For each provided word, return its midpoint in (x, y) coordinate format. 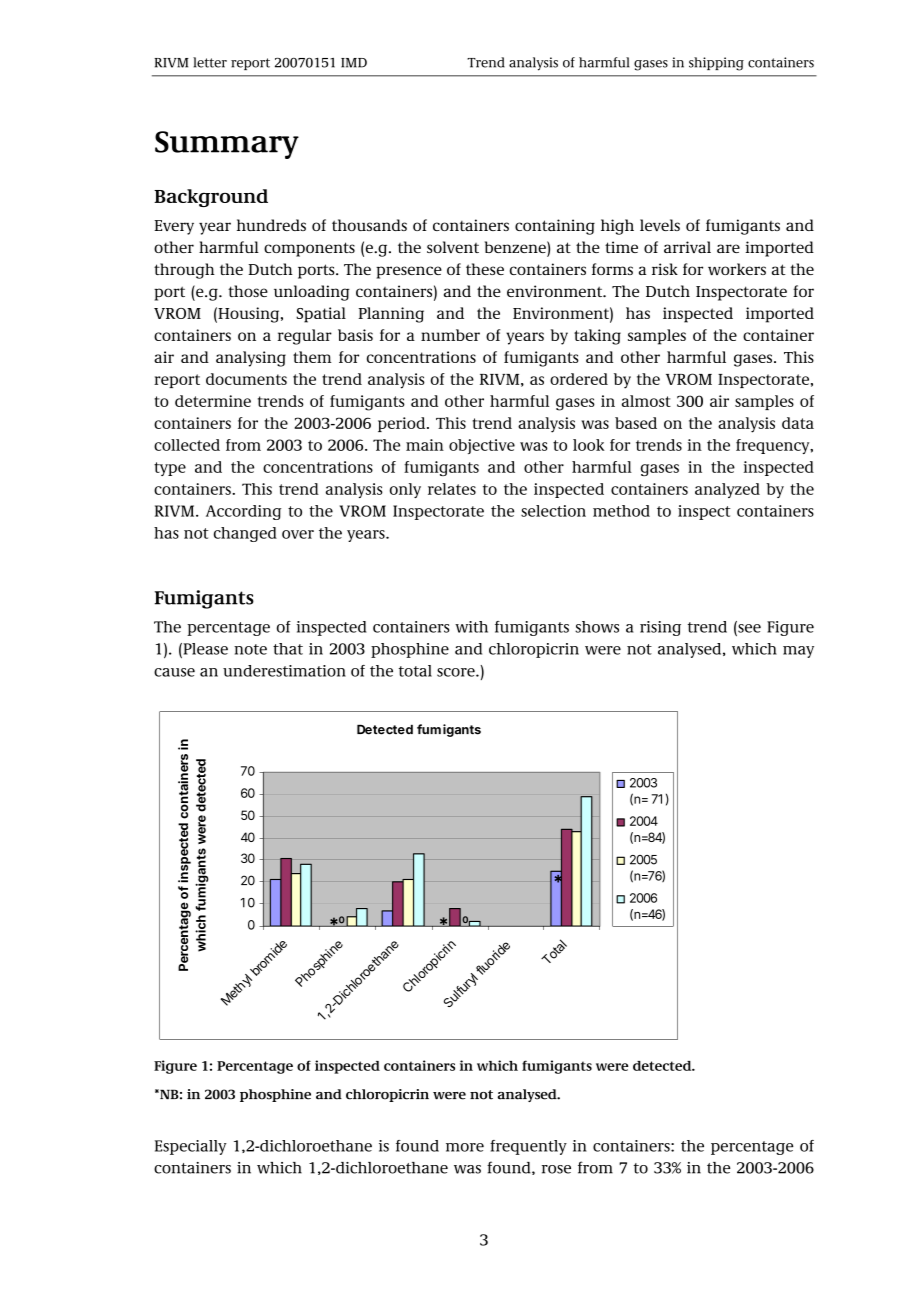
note (250, 649)
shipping (716, 64)
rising (660, 628)
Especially (191, 1147)
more (465, 1147)
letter (210, 62)
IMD (354, 63)
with (471, 627)
